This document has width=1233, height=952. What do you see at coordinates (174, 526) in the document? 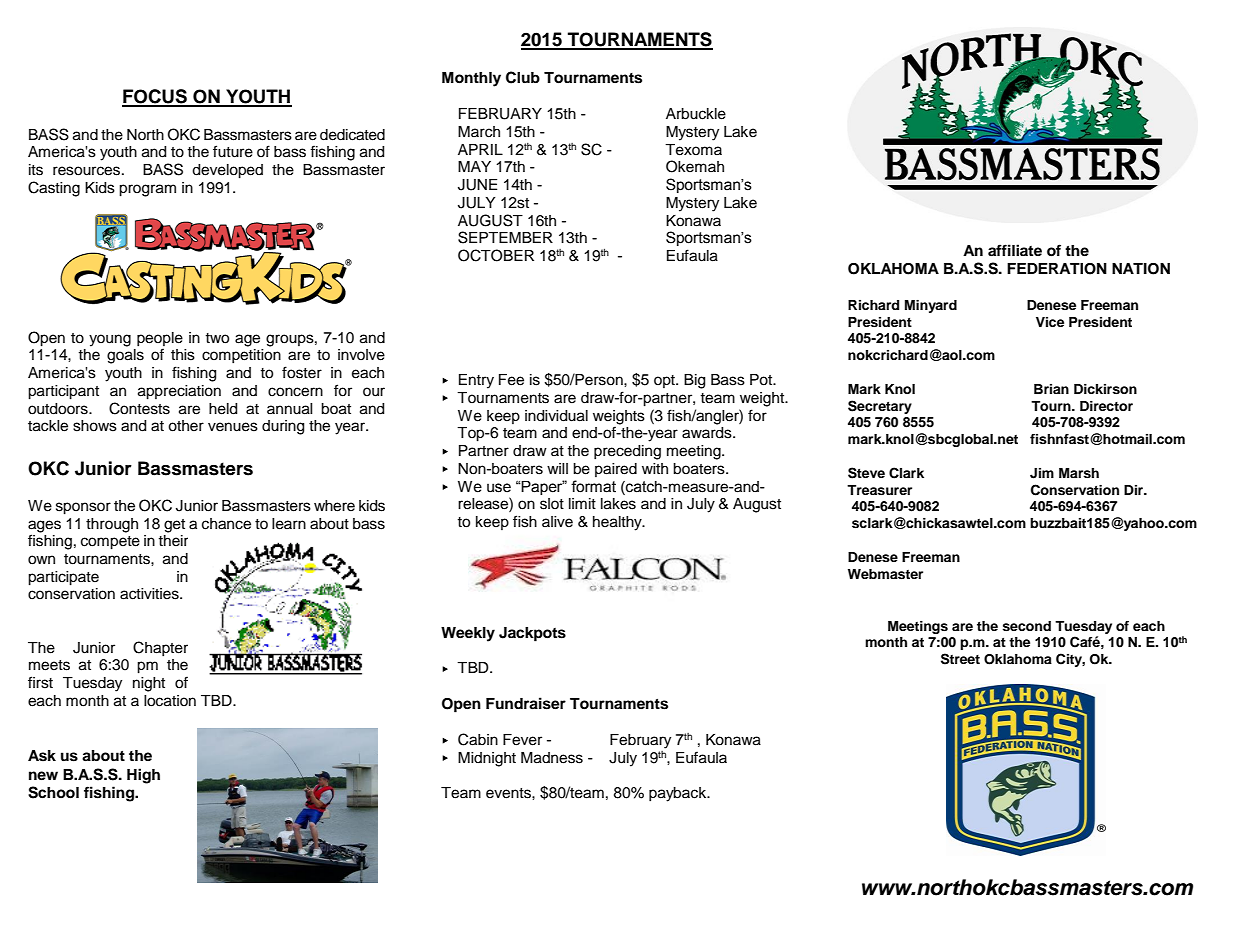
I see `get` at bounding box center [174, 526].
